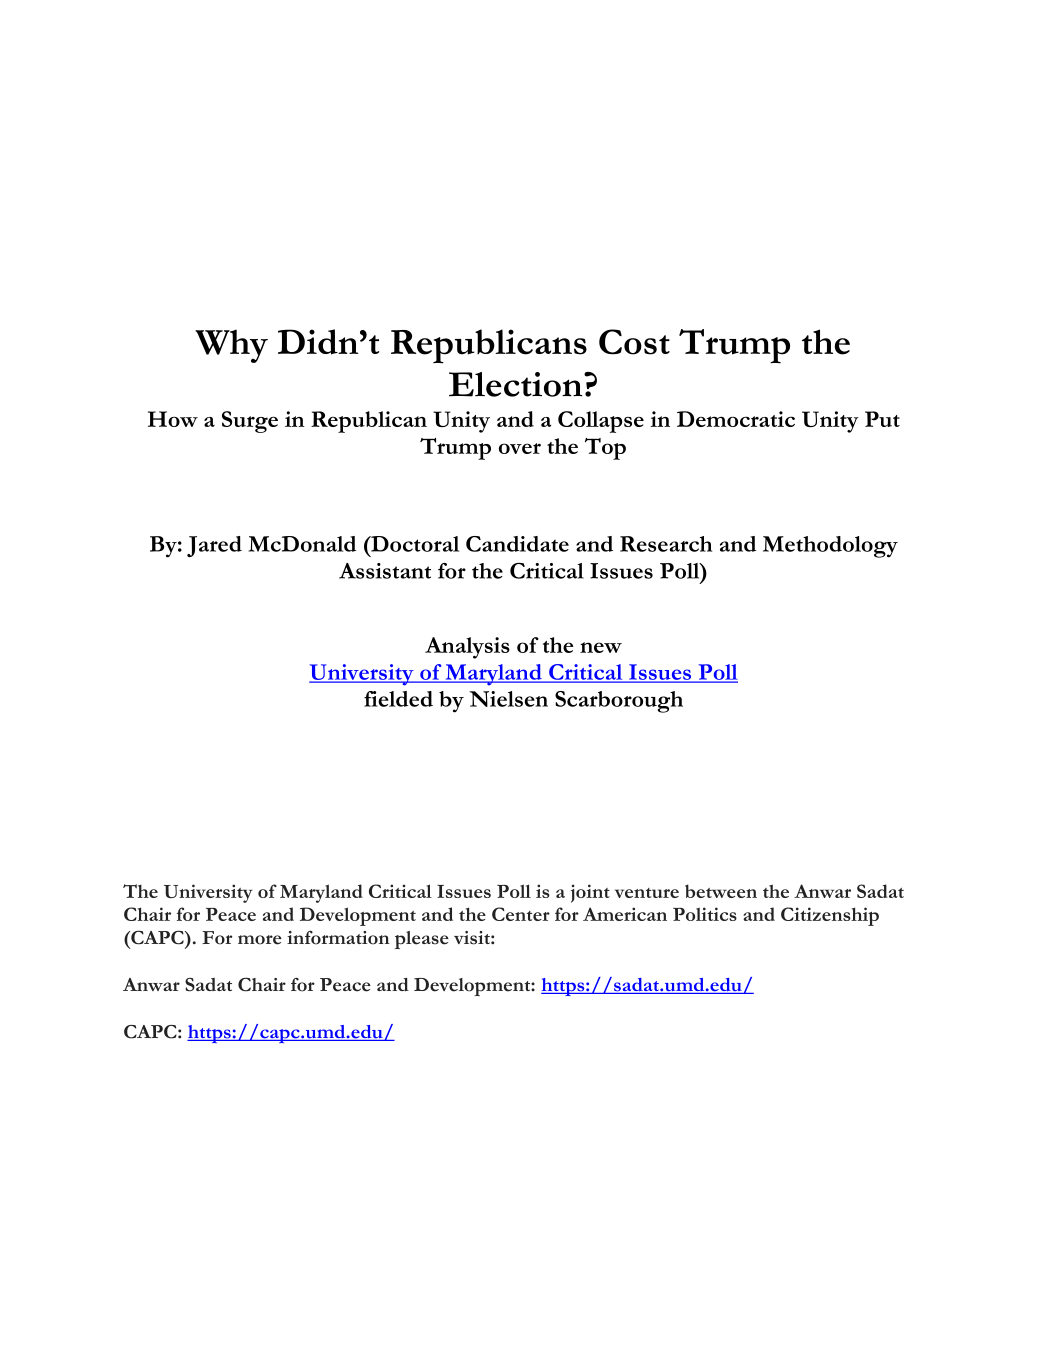 The image size is (1047, 1355). I want to click on more, so click(260, 940).
